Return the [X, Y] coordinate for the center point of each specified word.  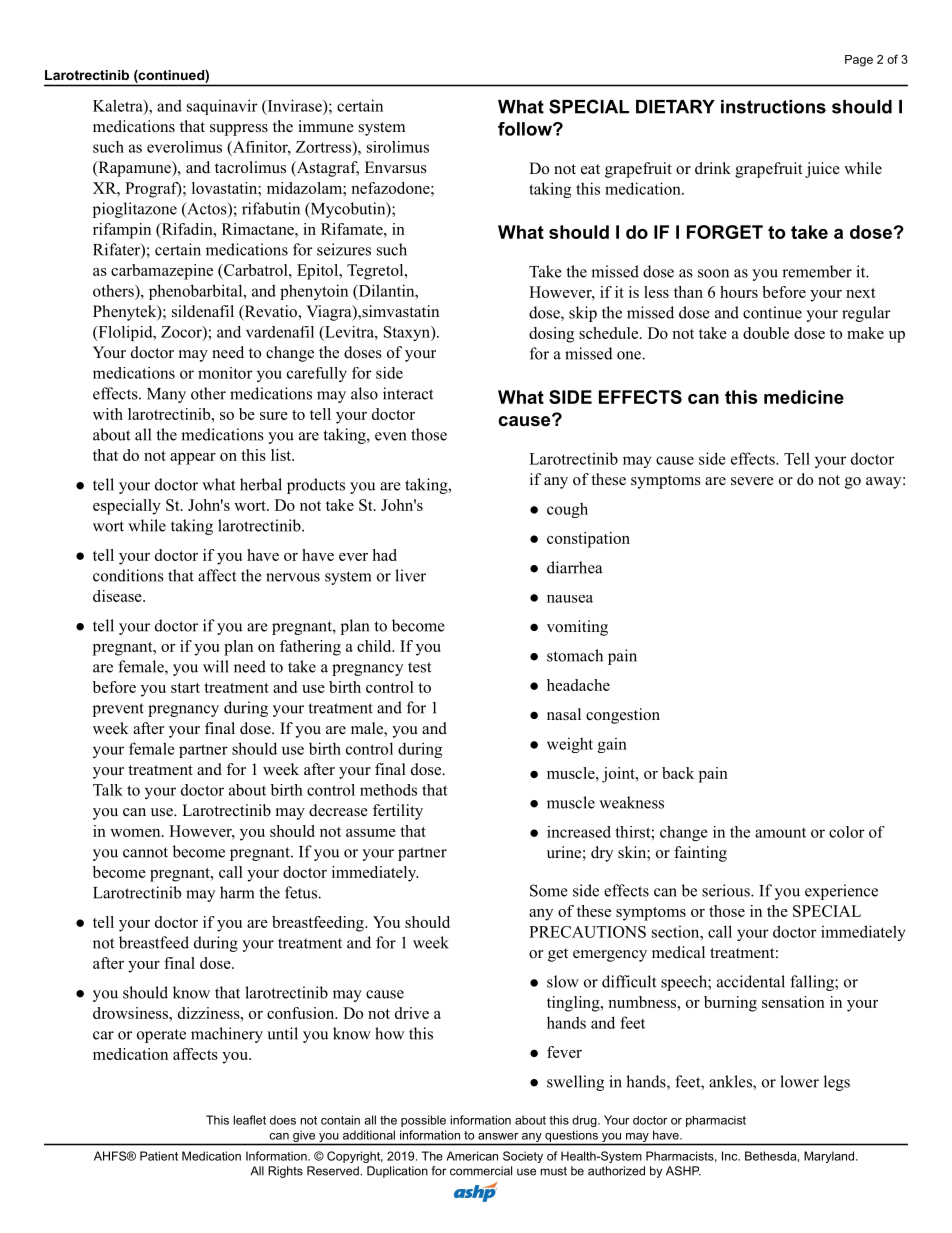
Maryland [829, 1157]
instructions [773, 107]
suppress [239, 130]
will [216, 666]
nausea [570, 599]
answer [498, 1136]
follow [526, 129]
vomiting [577, 628]
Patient [159, 1156]
